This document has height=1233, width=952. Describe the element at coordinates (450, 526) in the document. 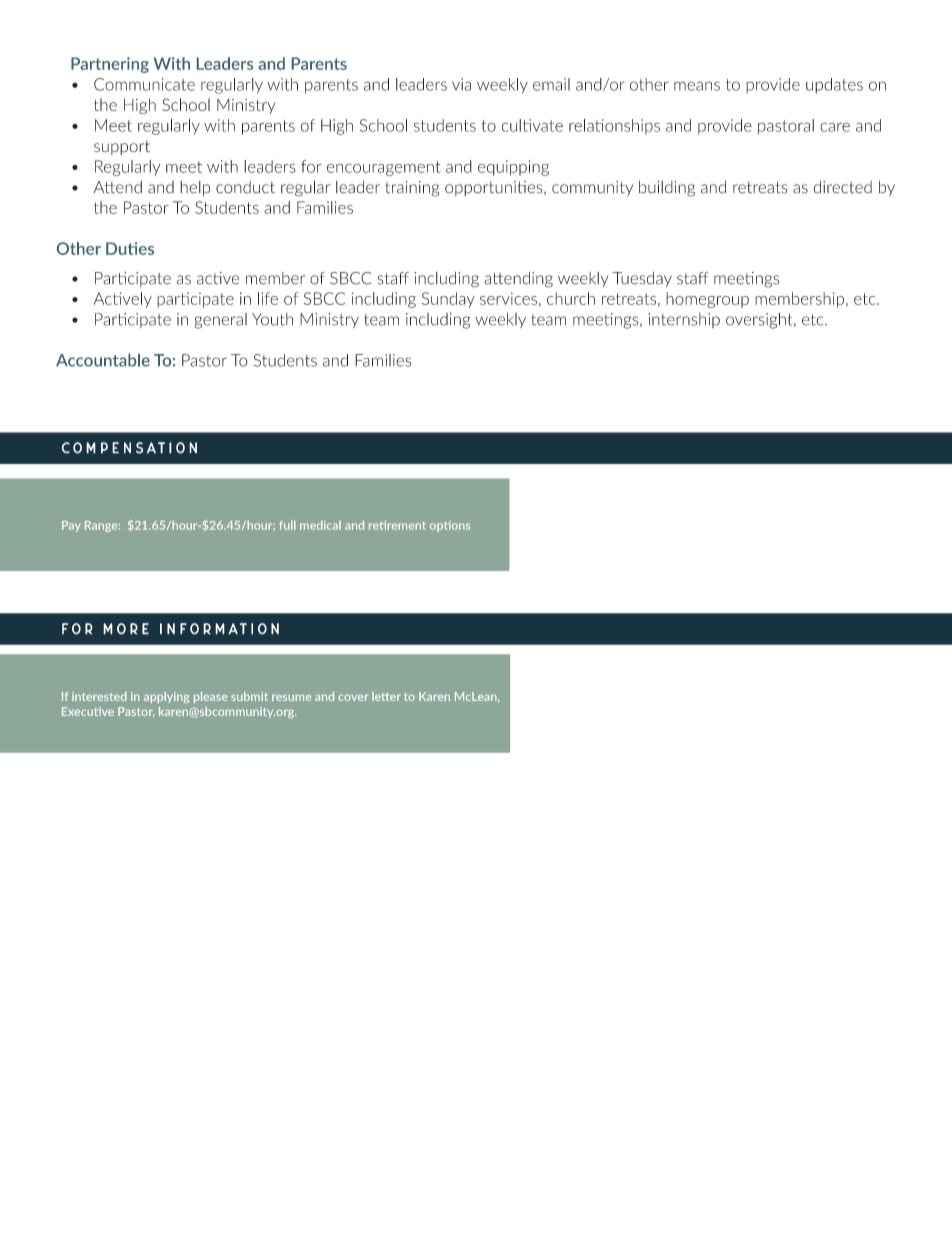

I see `options` at that location.
